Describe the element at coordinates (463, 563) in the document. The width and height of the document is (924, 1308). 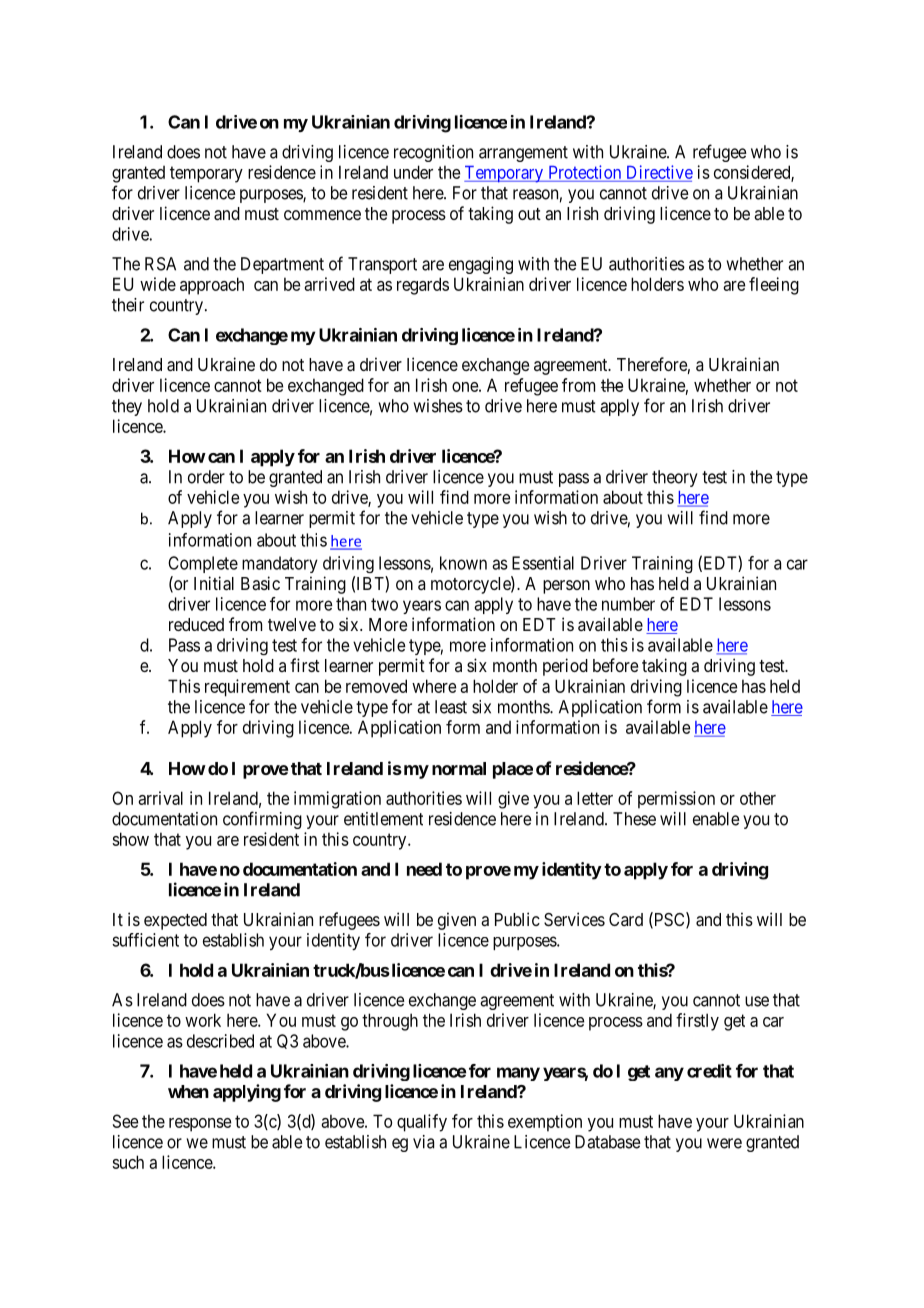
I see `known` at that location.
